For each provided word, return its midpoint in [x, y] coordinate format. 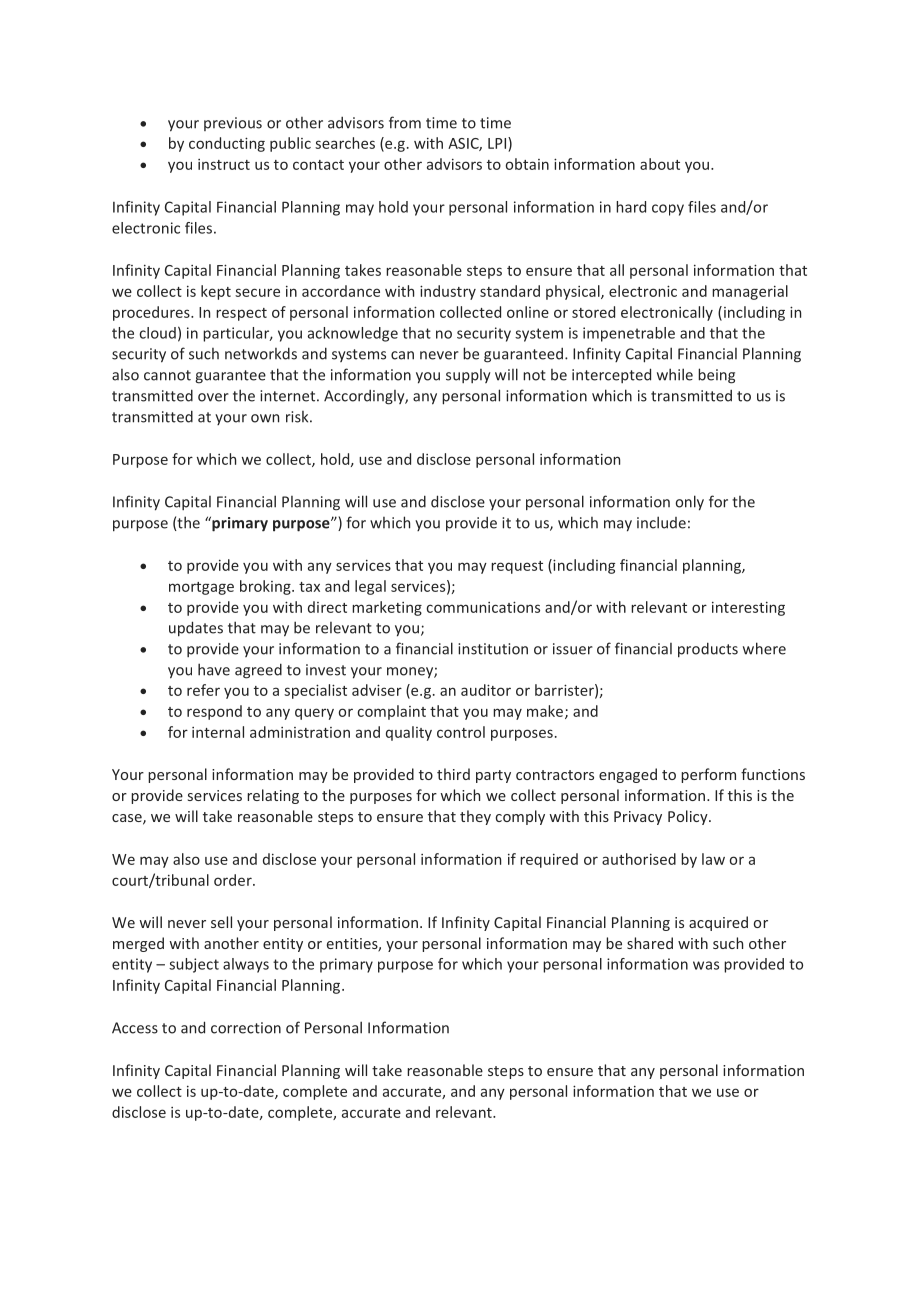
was [706, 965]
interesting [748, 609]
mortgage [201, 588]
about [660, 164]
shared [650, 943]
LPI [498, 143]
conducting [227, 144]
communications [483, 607]
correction [246, 1028]
